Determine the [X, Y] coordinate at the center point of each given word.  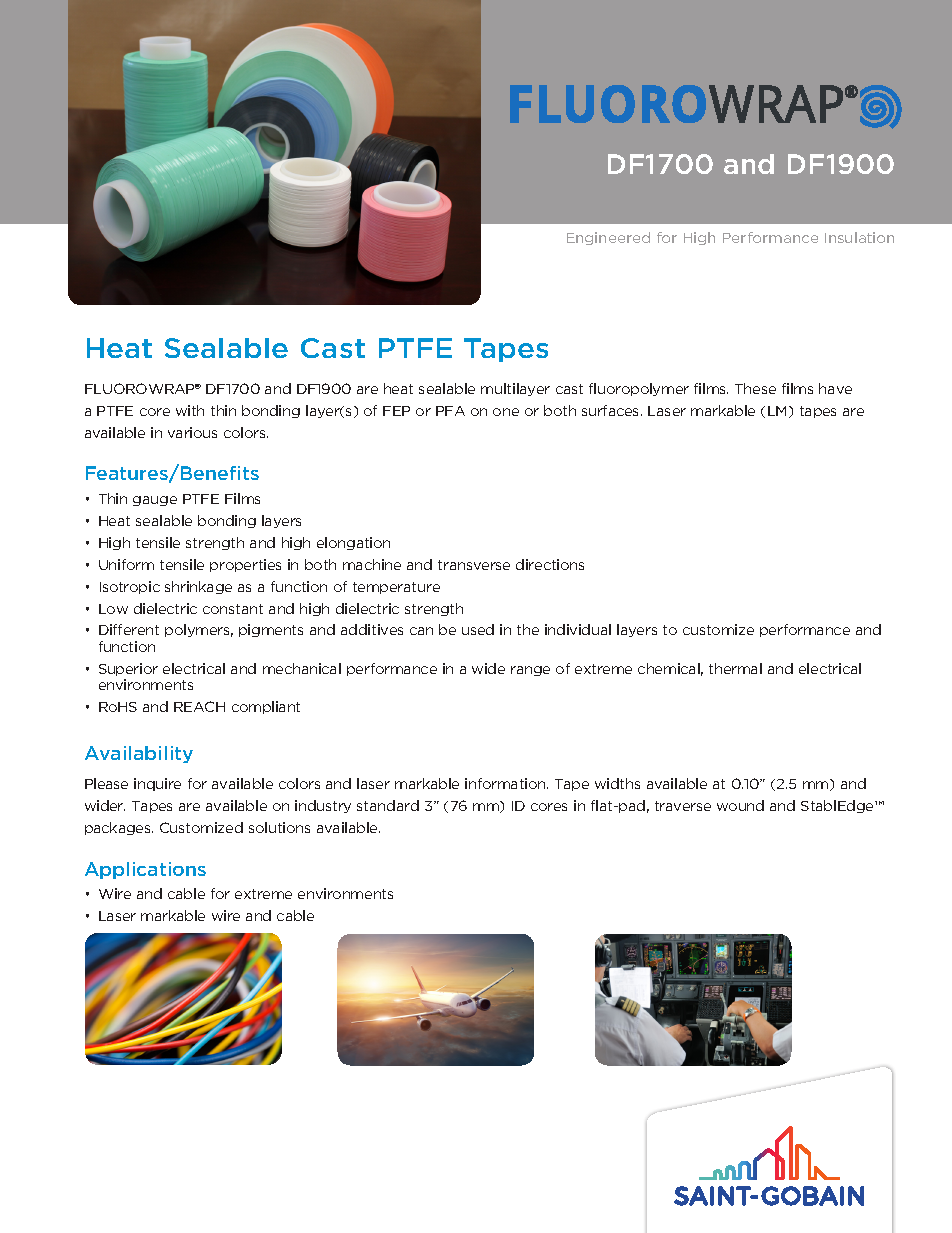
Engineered [608, 238]
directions [550, 564]
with [190, 410]
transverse [474, 565]
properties [245, 565]
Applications [145, 870]
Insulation [859, 237]
